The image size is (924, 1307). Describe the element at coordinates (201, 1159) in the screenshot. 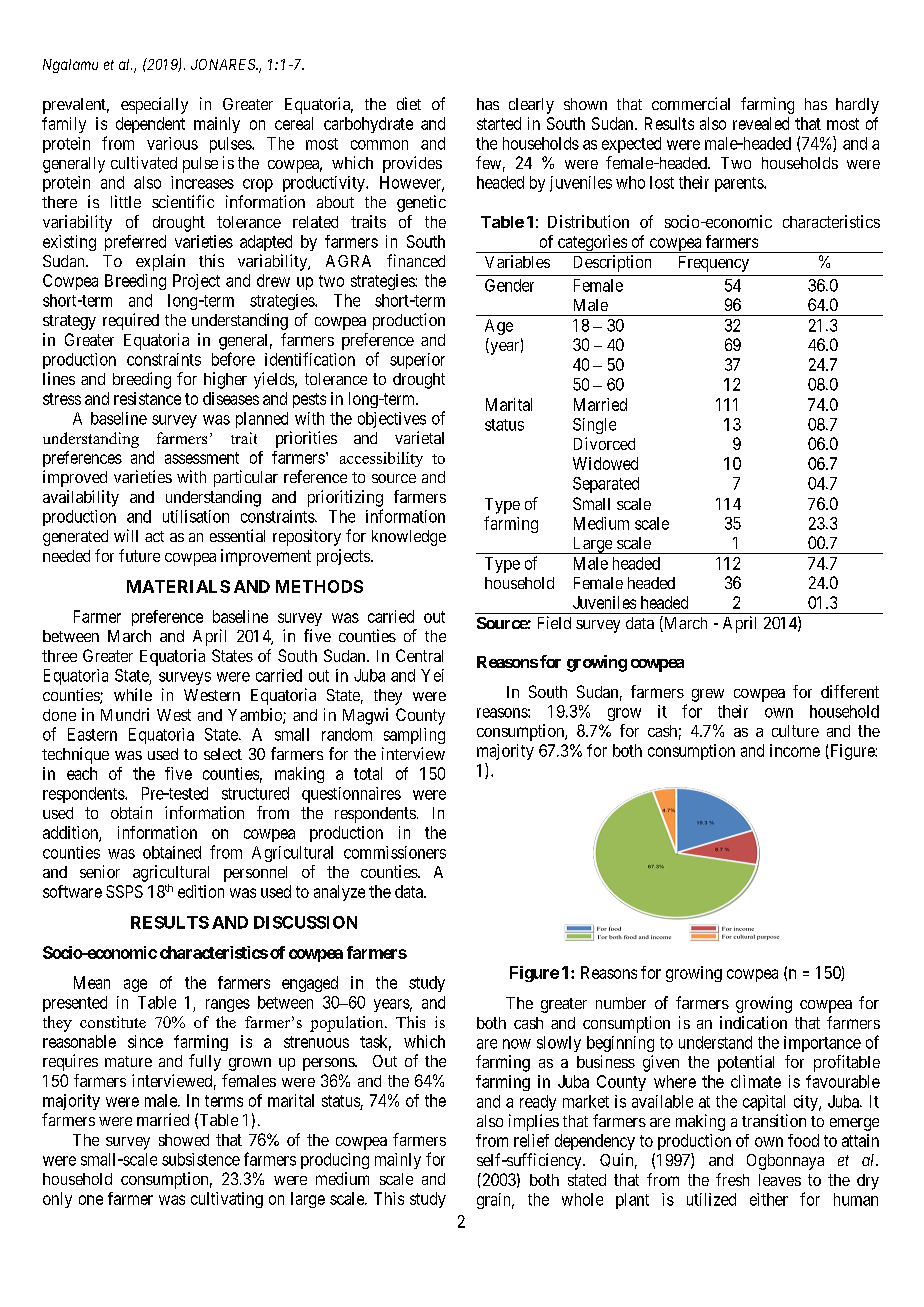

I see `subsistence` at that location.
